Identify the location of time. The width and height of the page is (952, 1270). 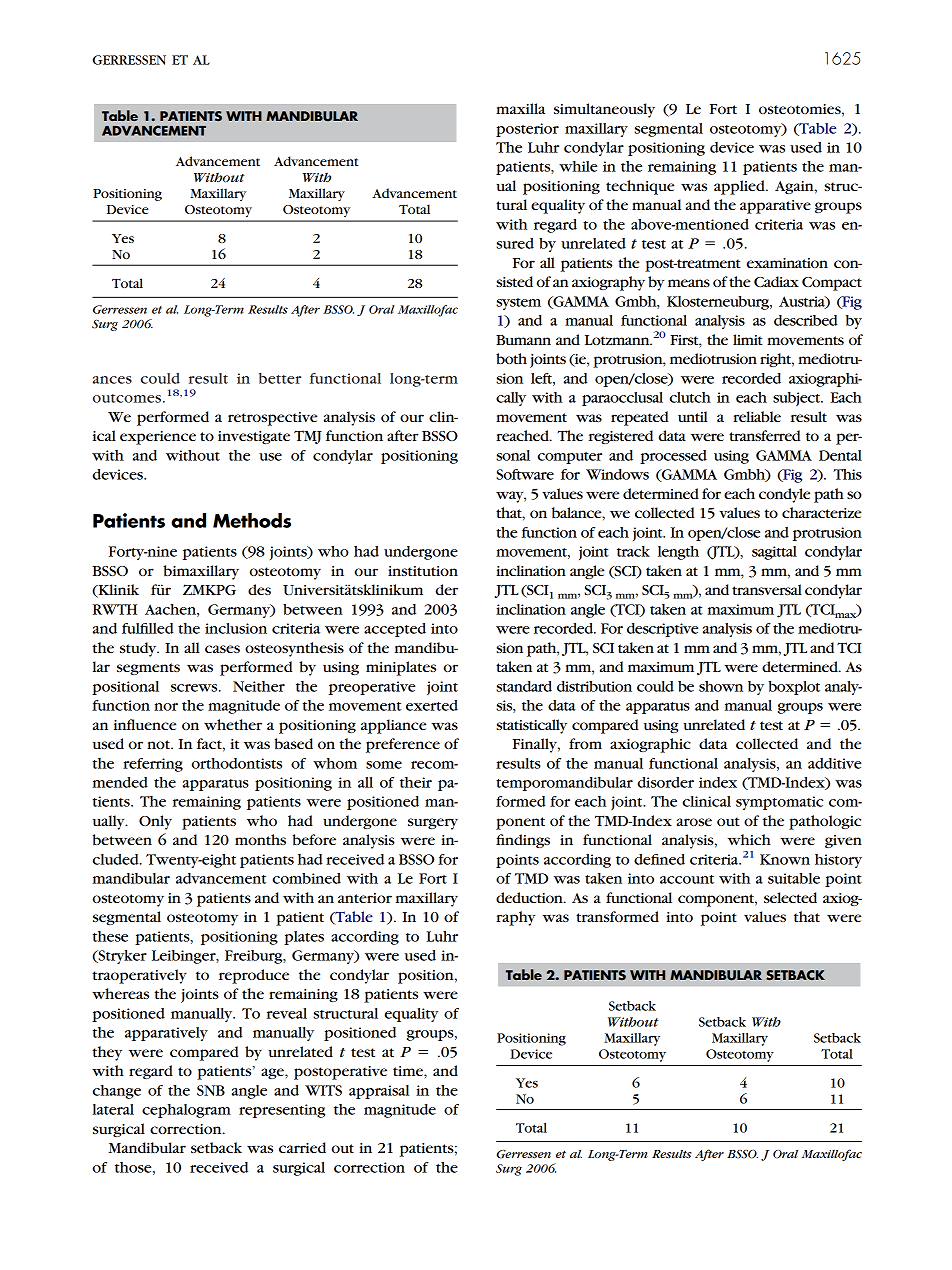
(409, 1071).
